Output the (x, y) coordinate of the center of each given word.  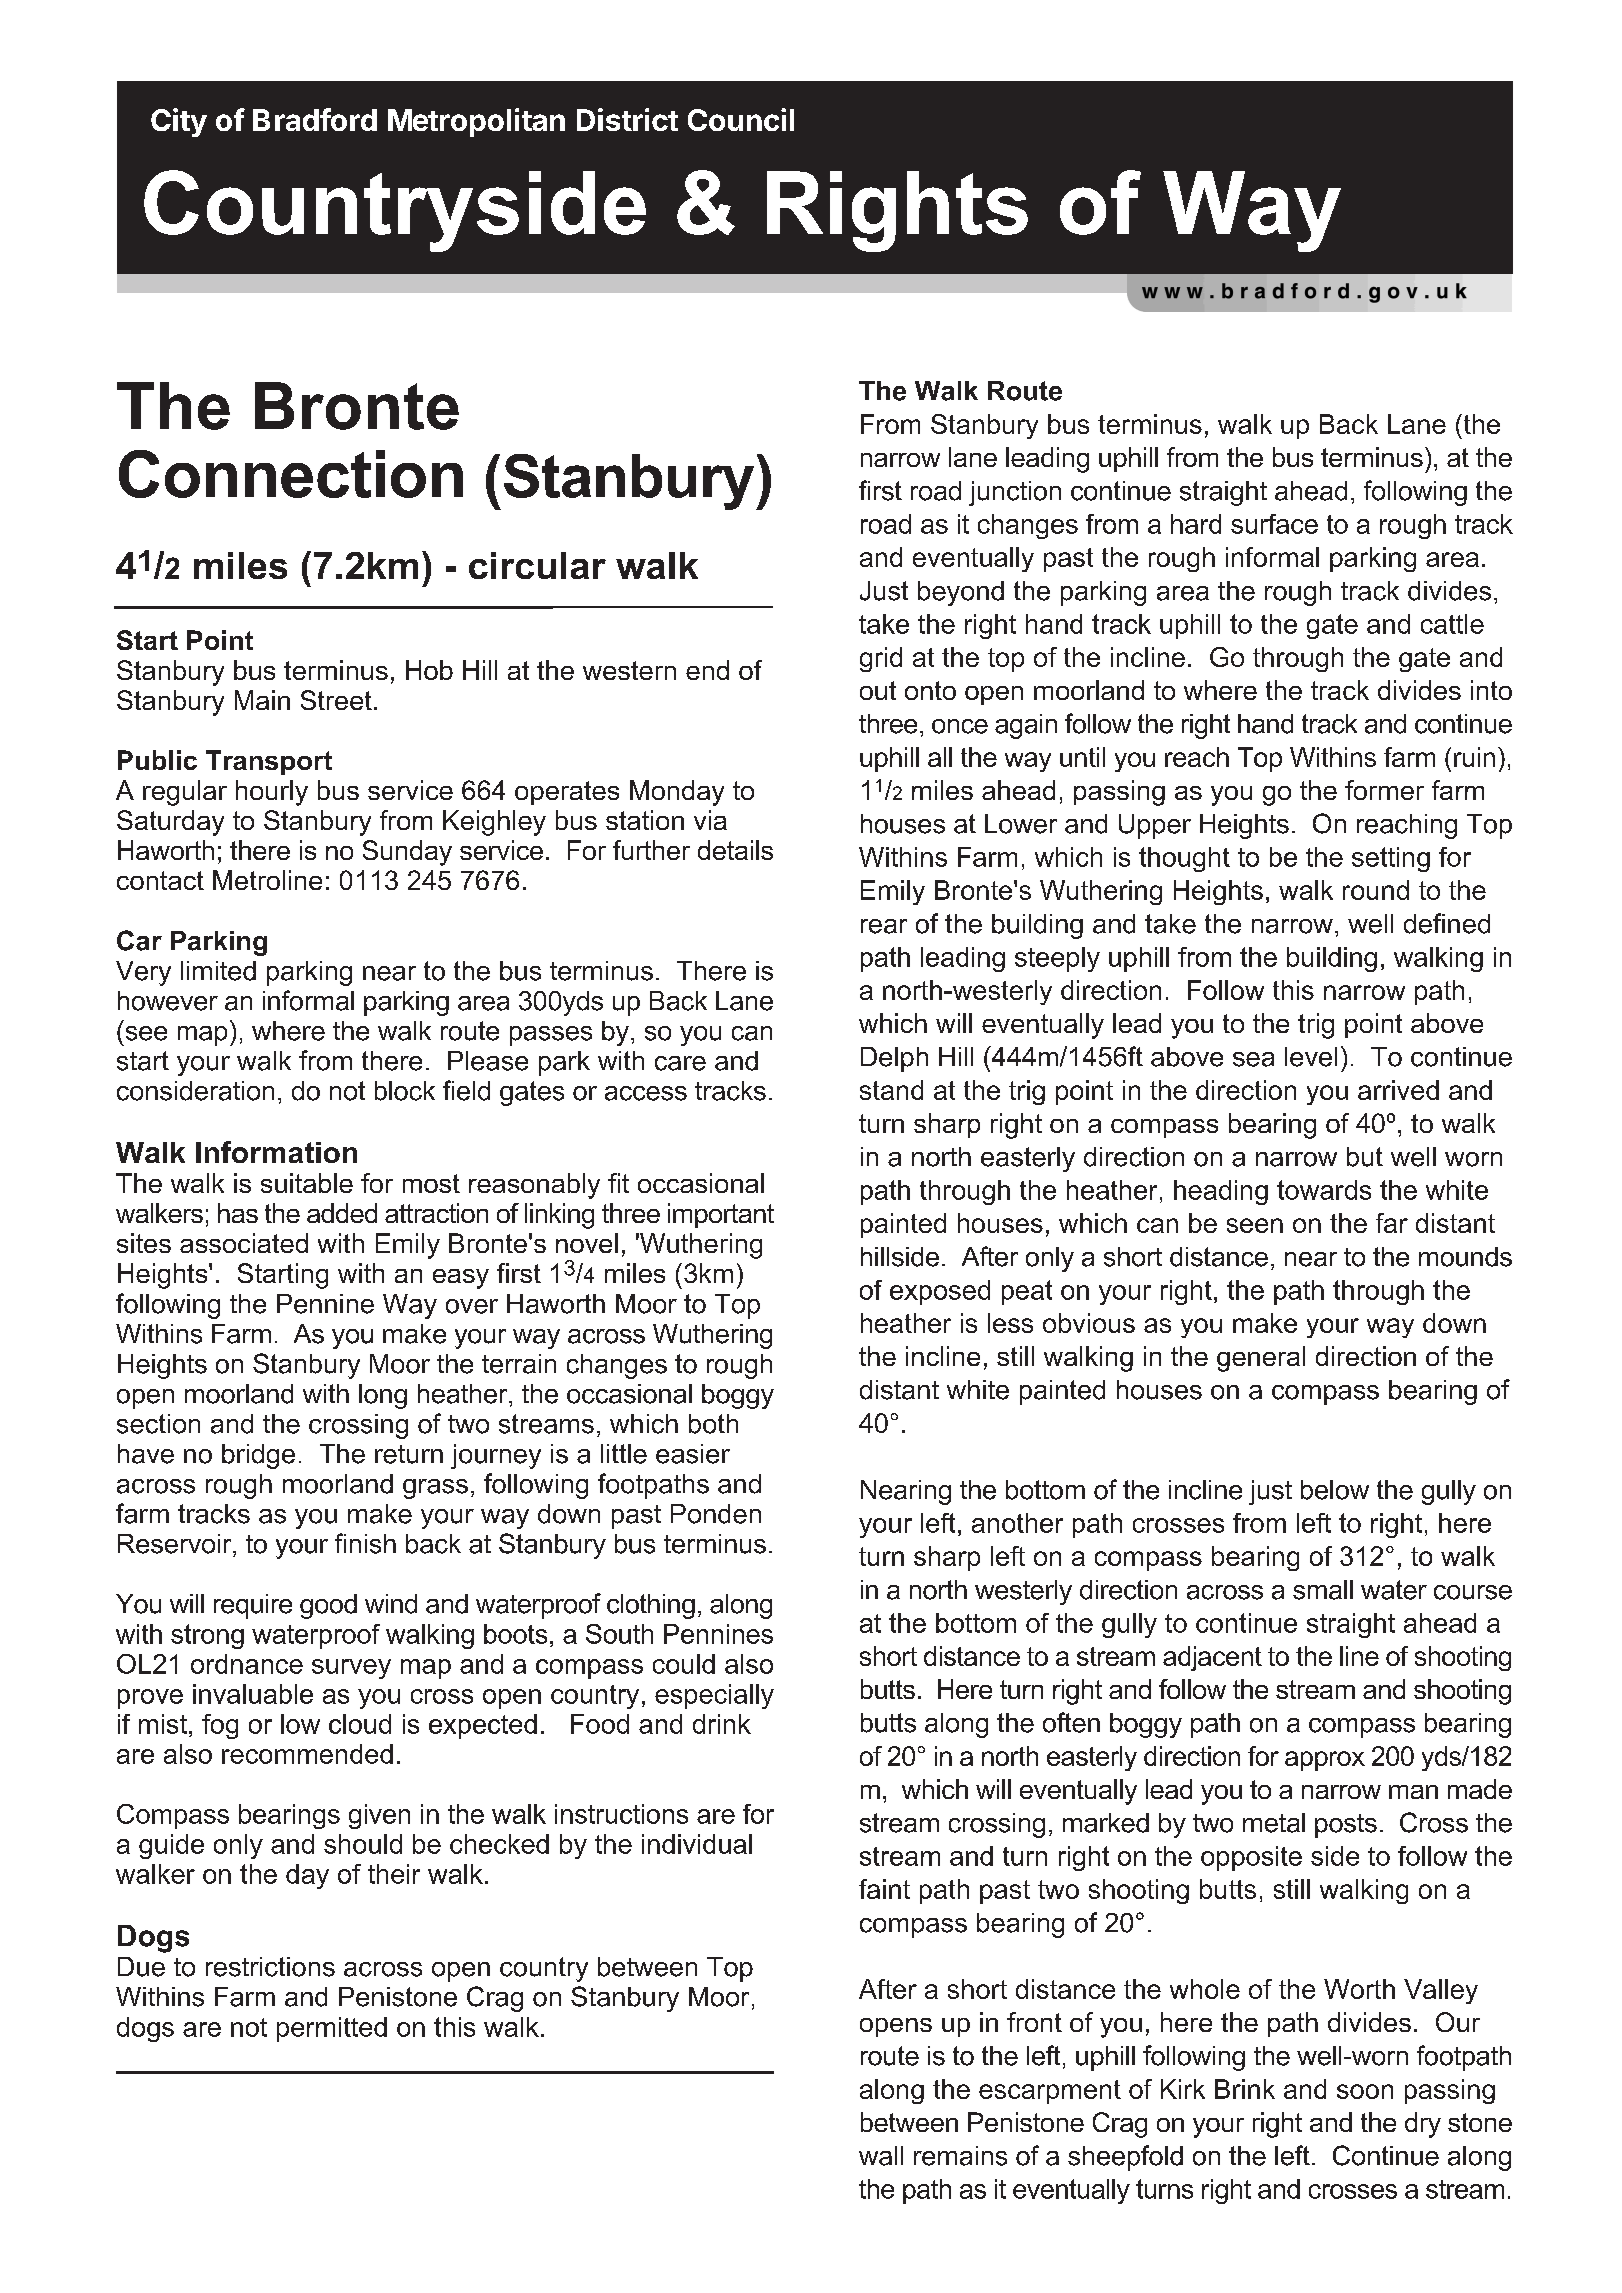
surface (1274, 524)
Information (276, 1152)
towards (1324, 1190)
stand (891, 1090)
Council (741, 119)
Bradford (315, 119)
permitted (332, 2029)
